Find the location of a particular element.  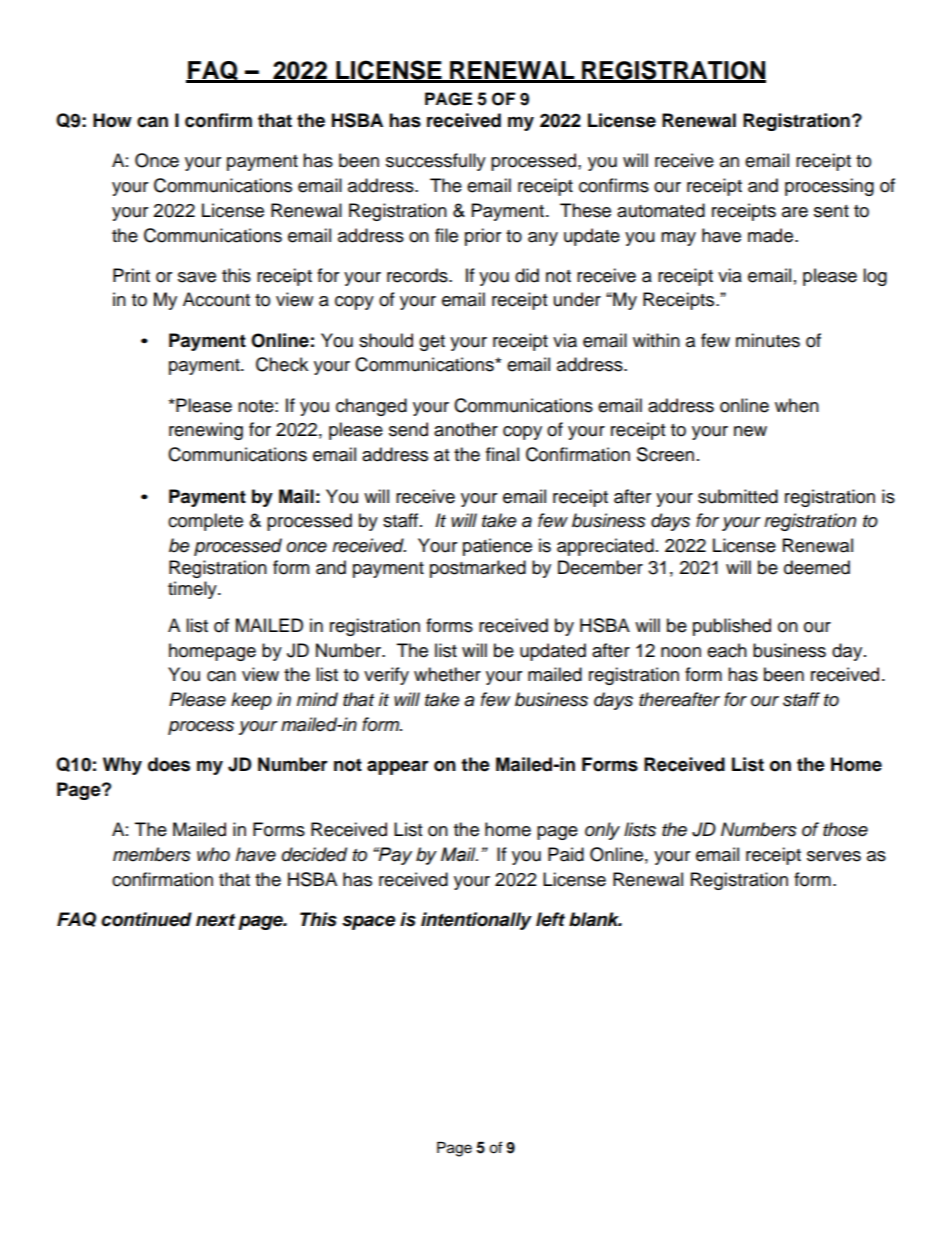

get is located at coordinates (432, 343).
